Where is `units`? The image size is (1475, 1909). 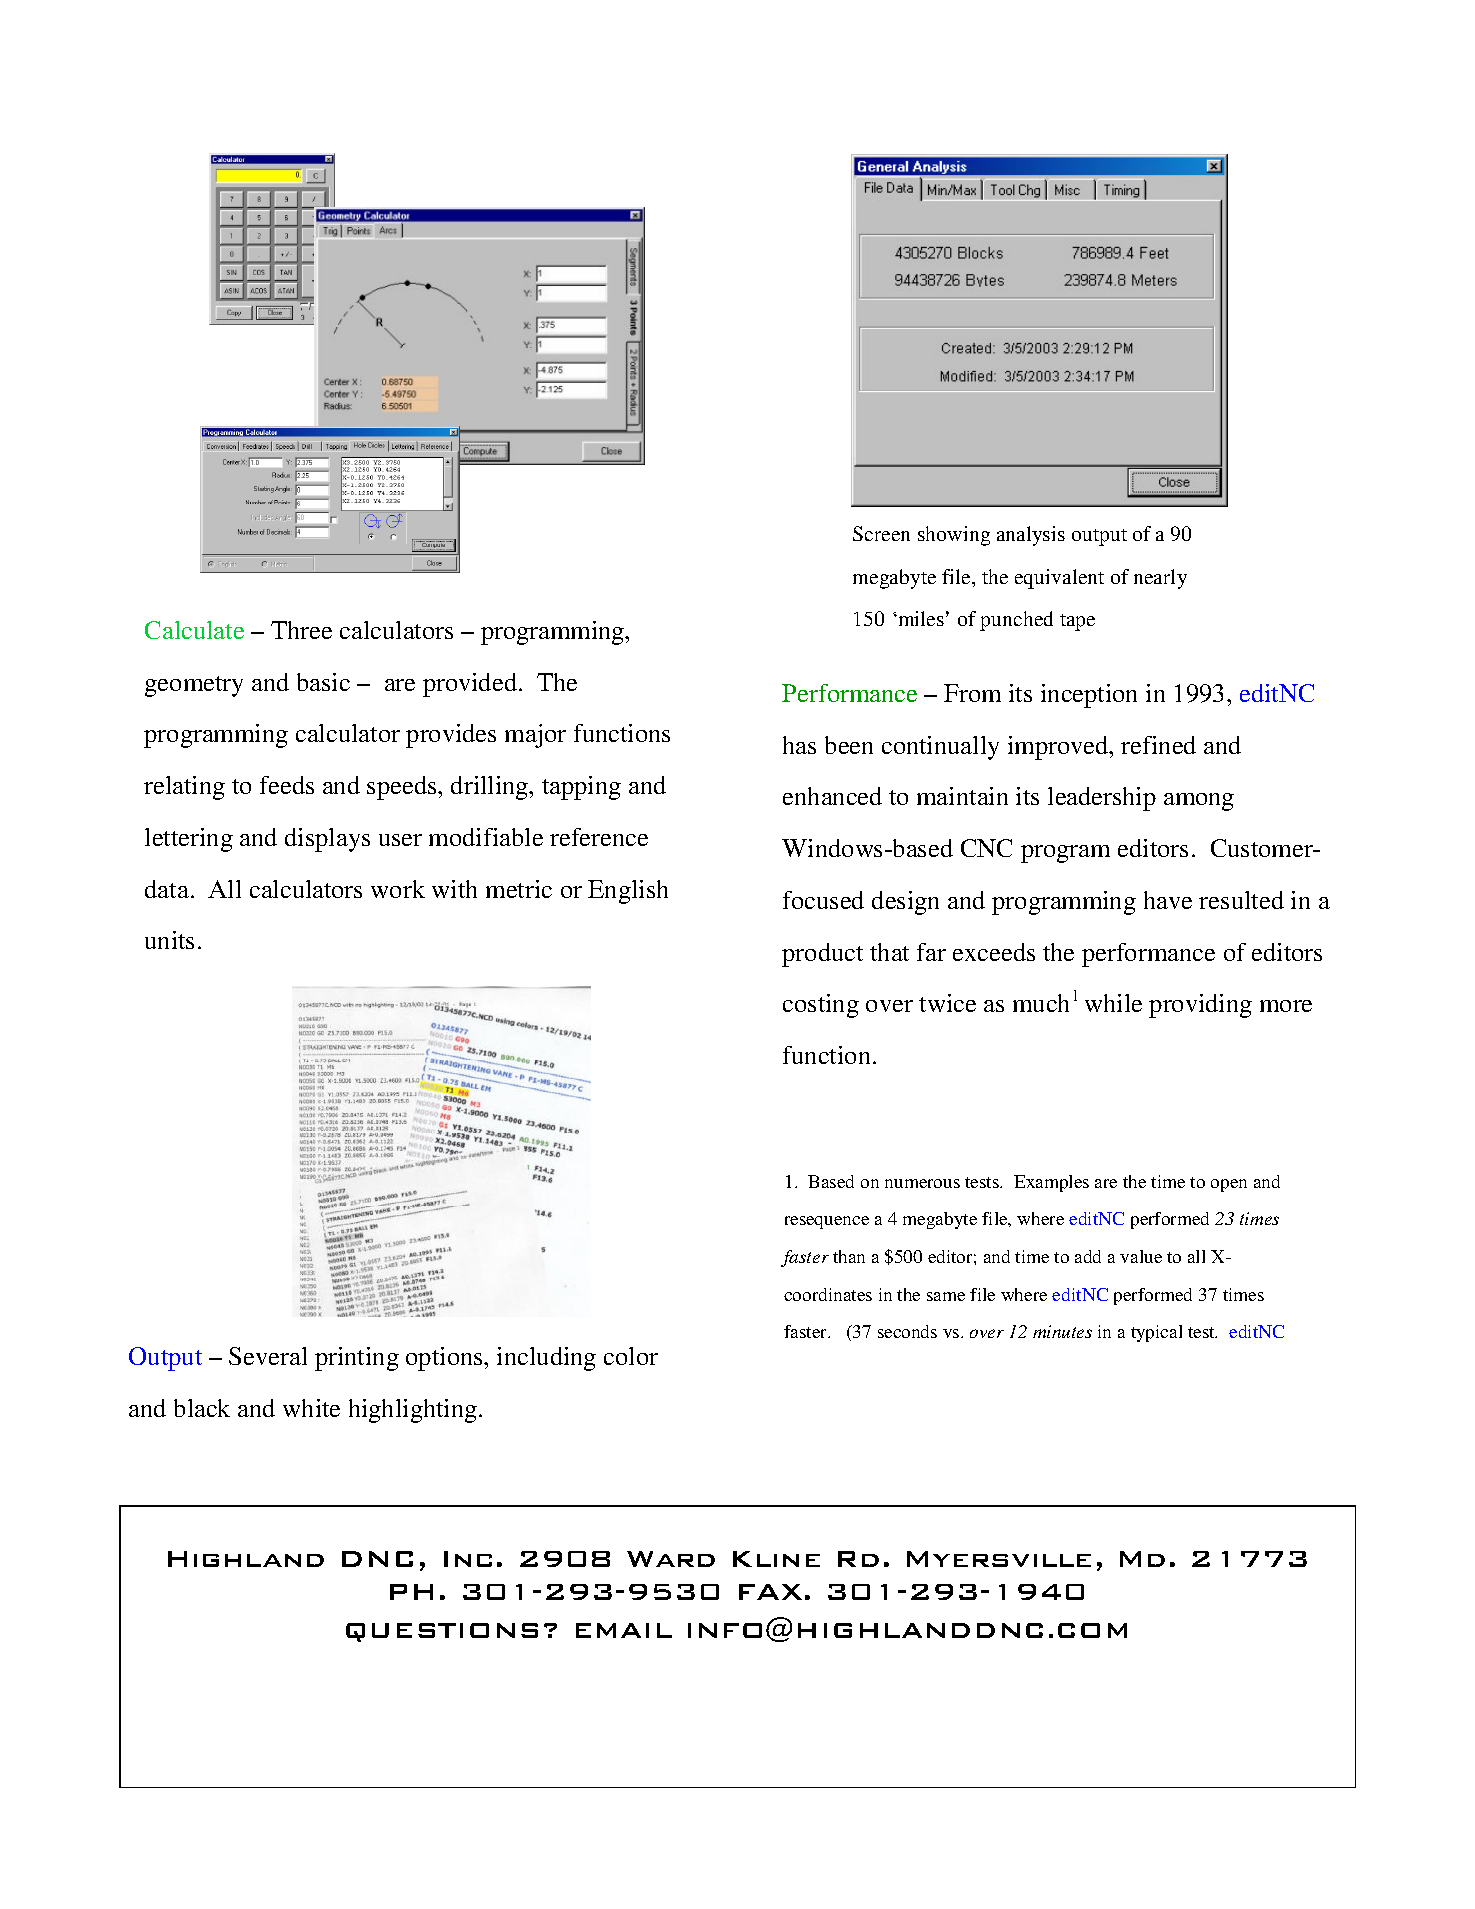 units is located at coordinates (169, 940).
